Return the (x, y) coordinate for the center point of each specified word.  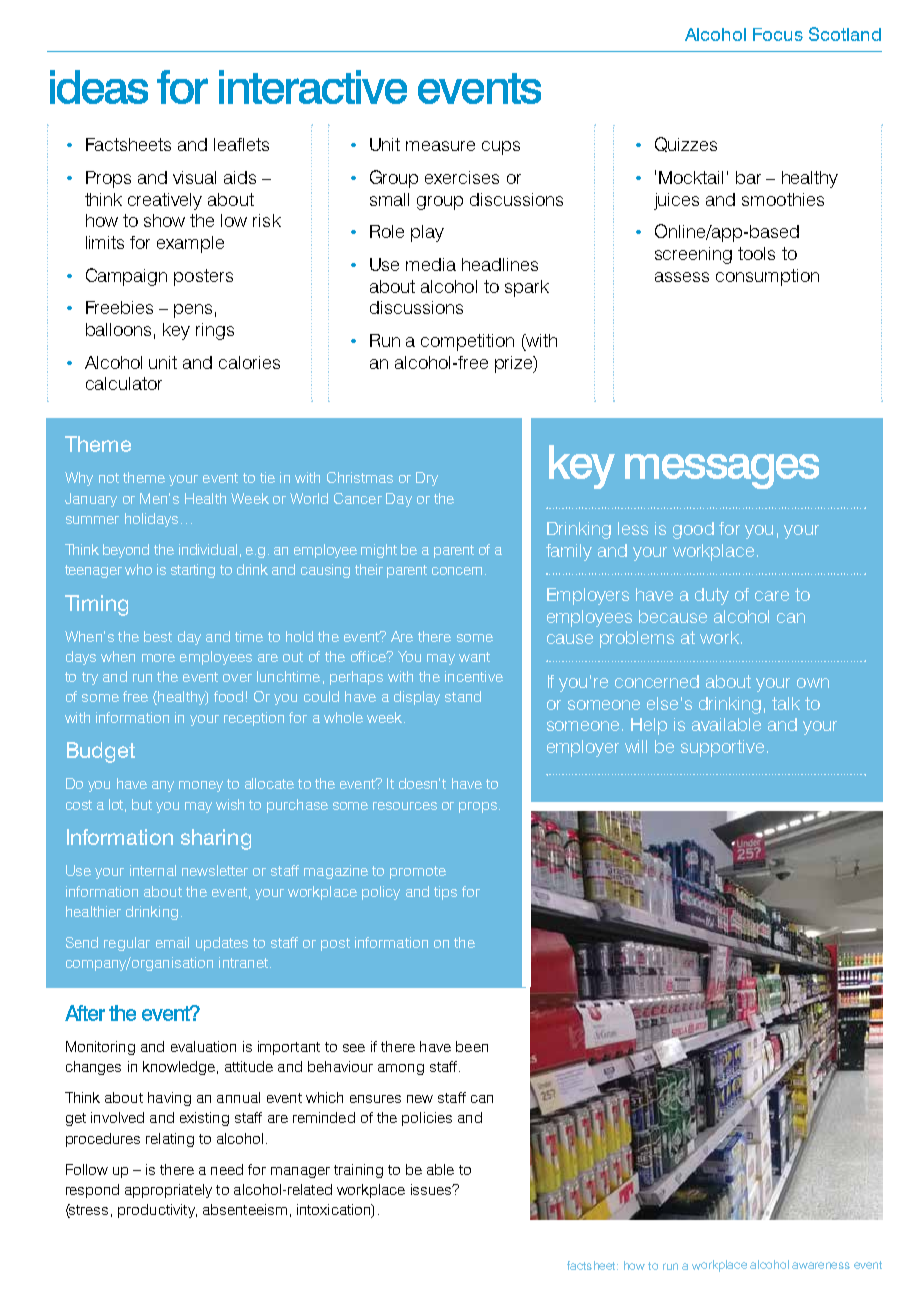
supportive (722, 748)
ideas (99, 87)
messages (722, 471)
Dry (427, 479)
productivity (157, 1211)
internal (153, 870)
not (109, 478)
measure (440, 146)
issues (432, 1189)
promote (418, 872)
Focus (778, 34)
